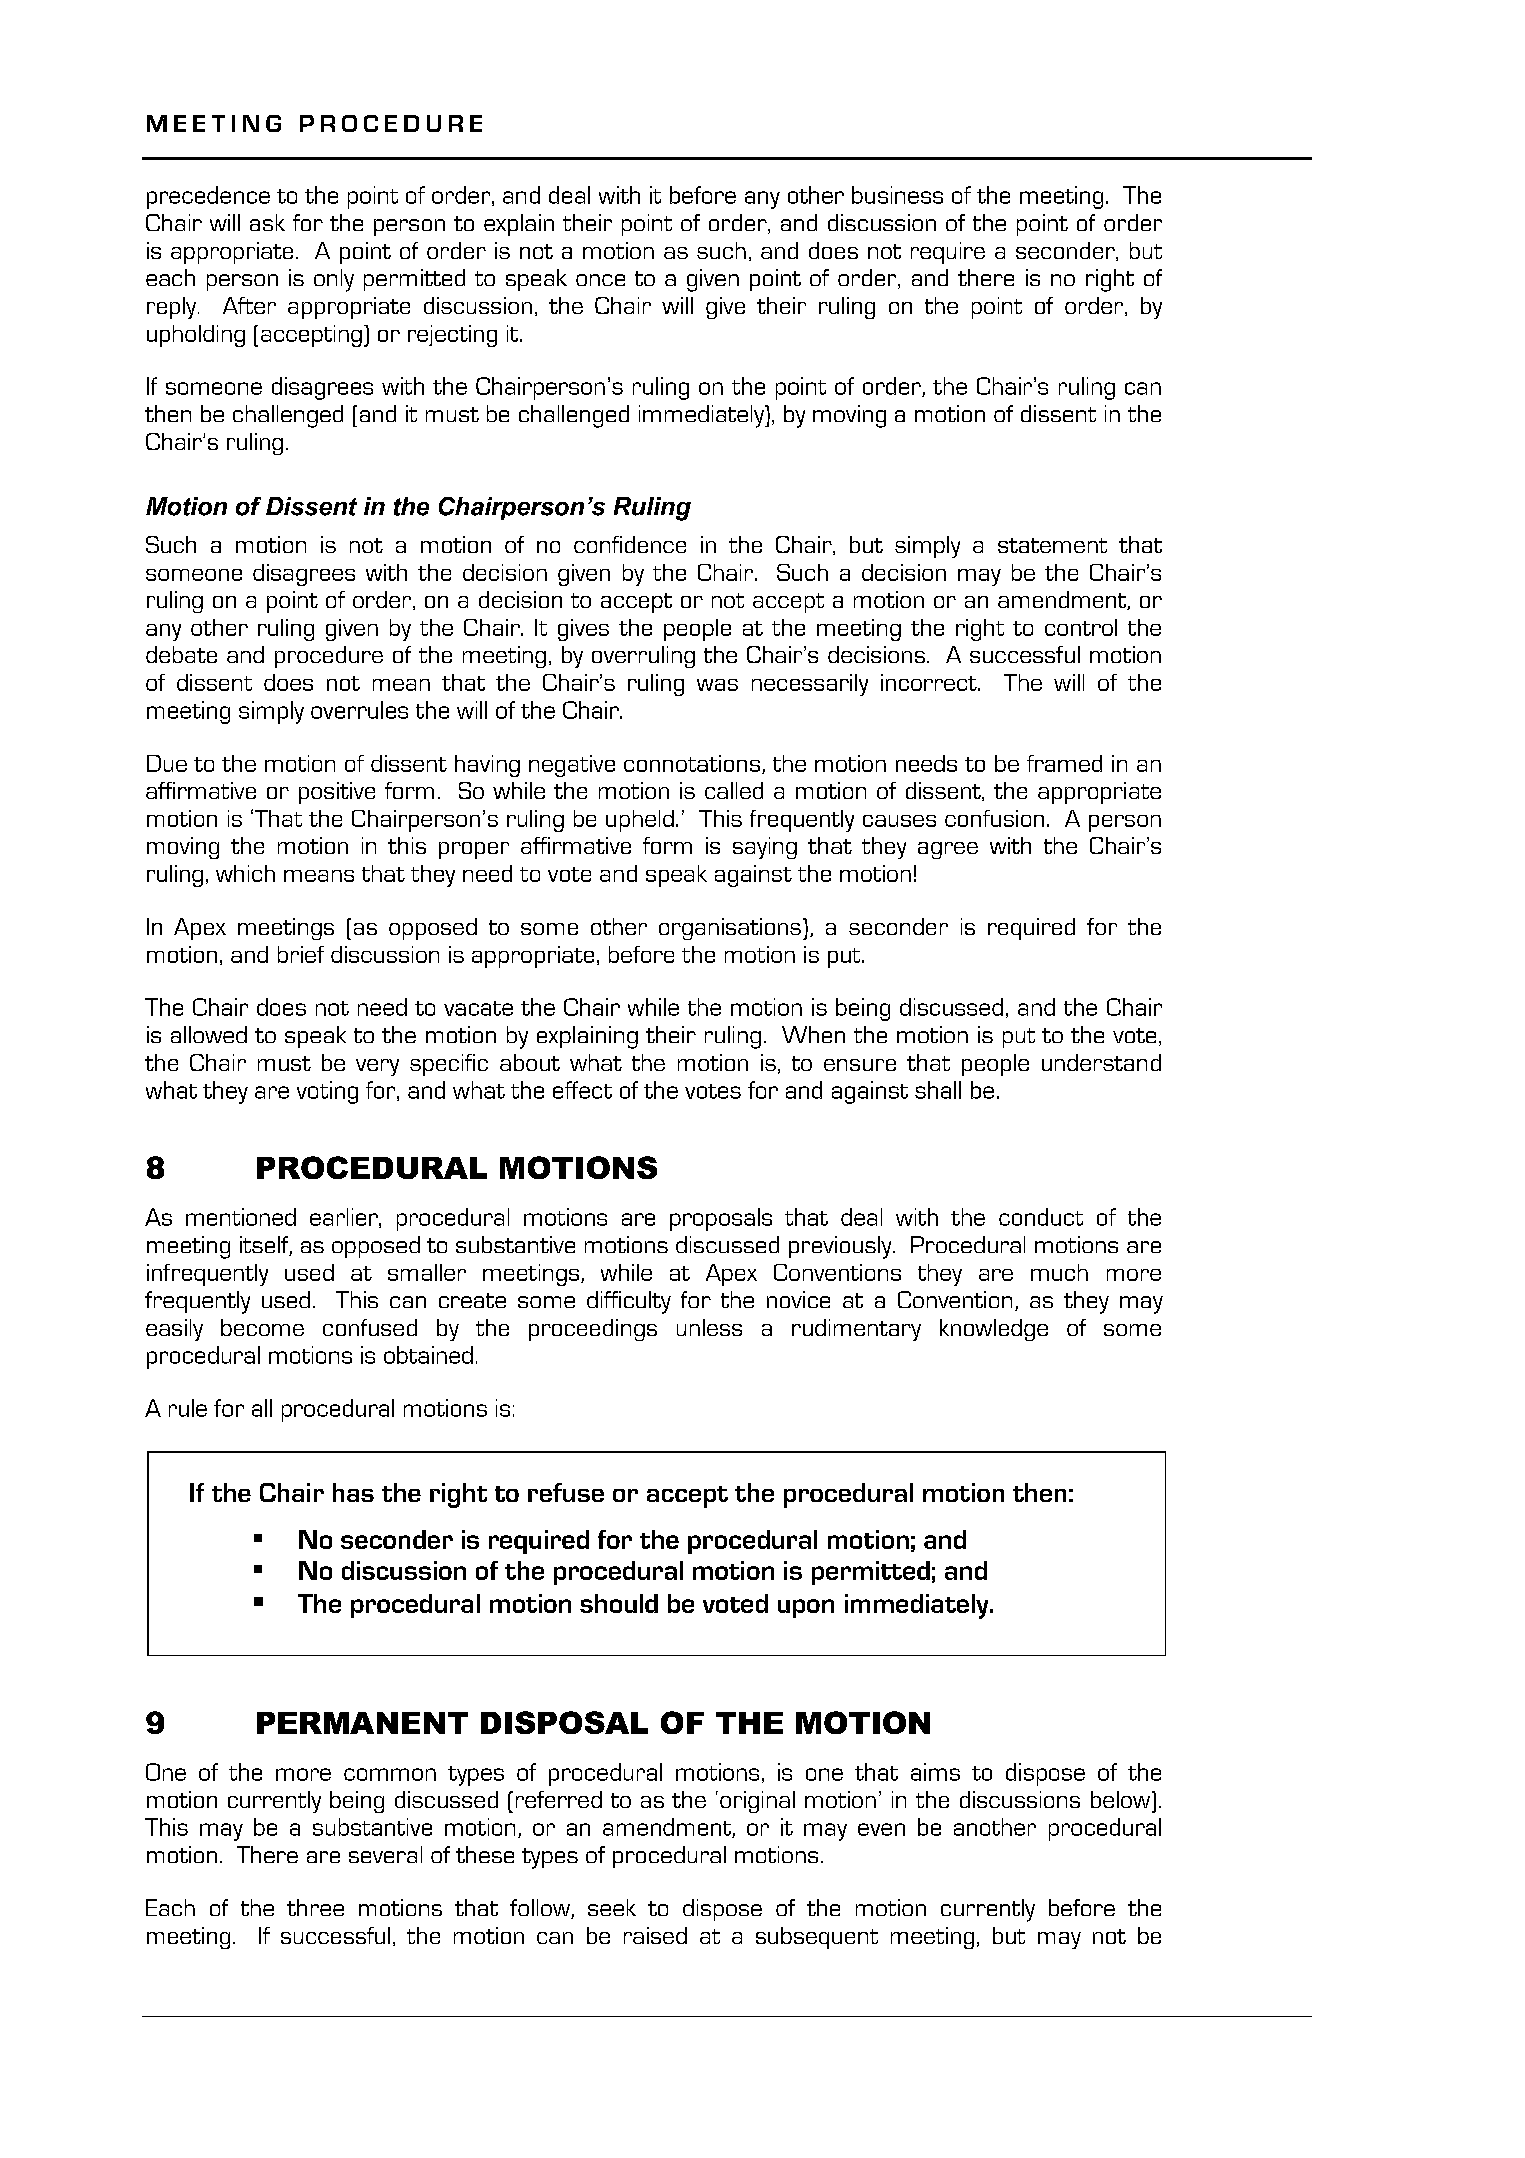 This screenshot has width=1525, height=2158. I want to click on ask, so click(267, 222).
